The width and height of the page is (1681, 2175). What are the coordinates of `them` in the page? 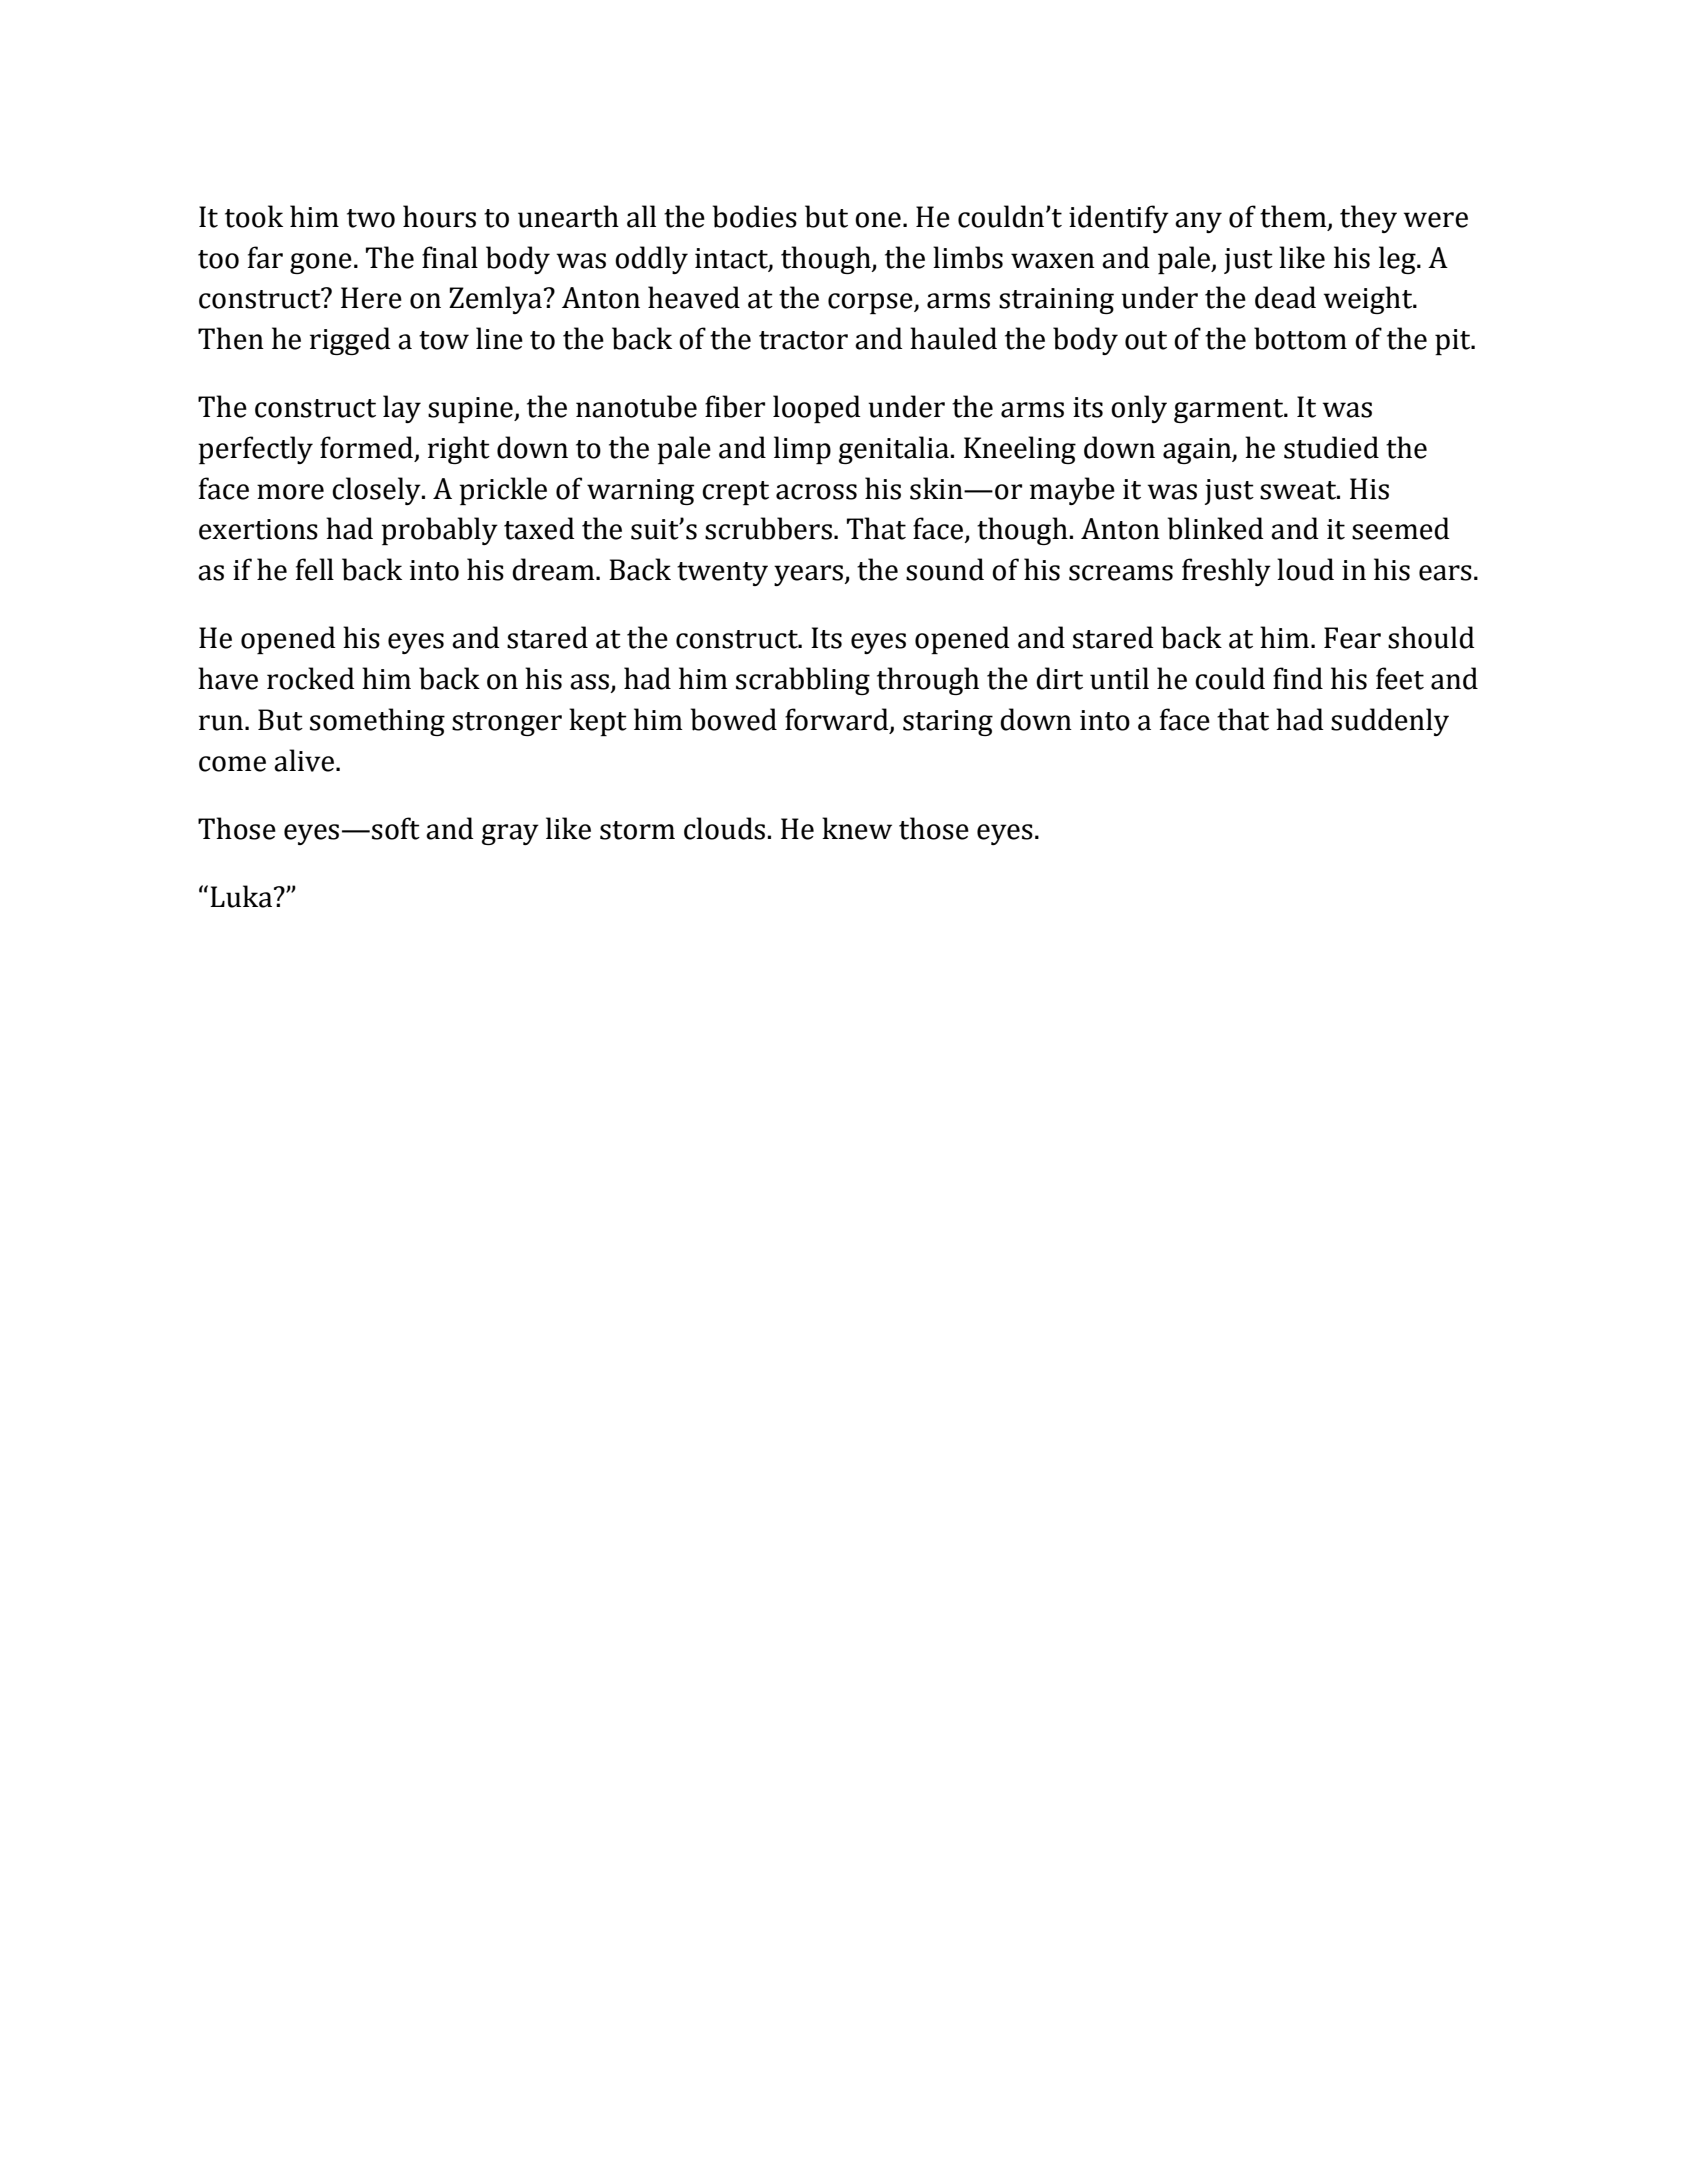 It's located at (1294, 217).
